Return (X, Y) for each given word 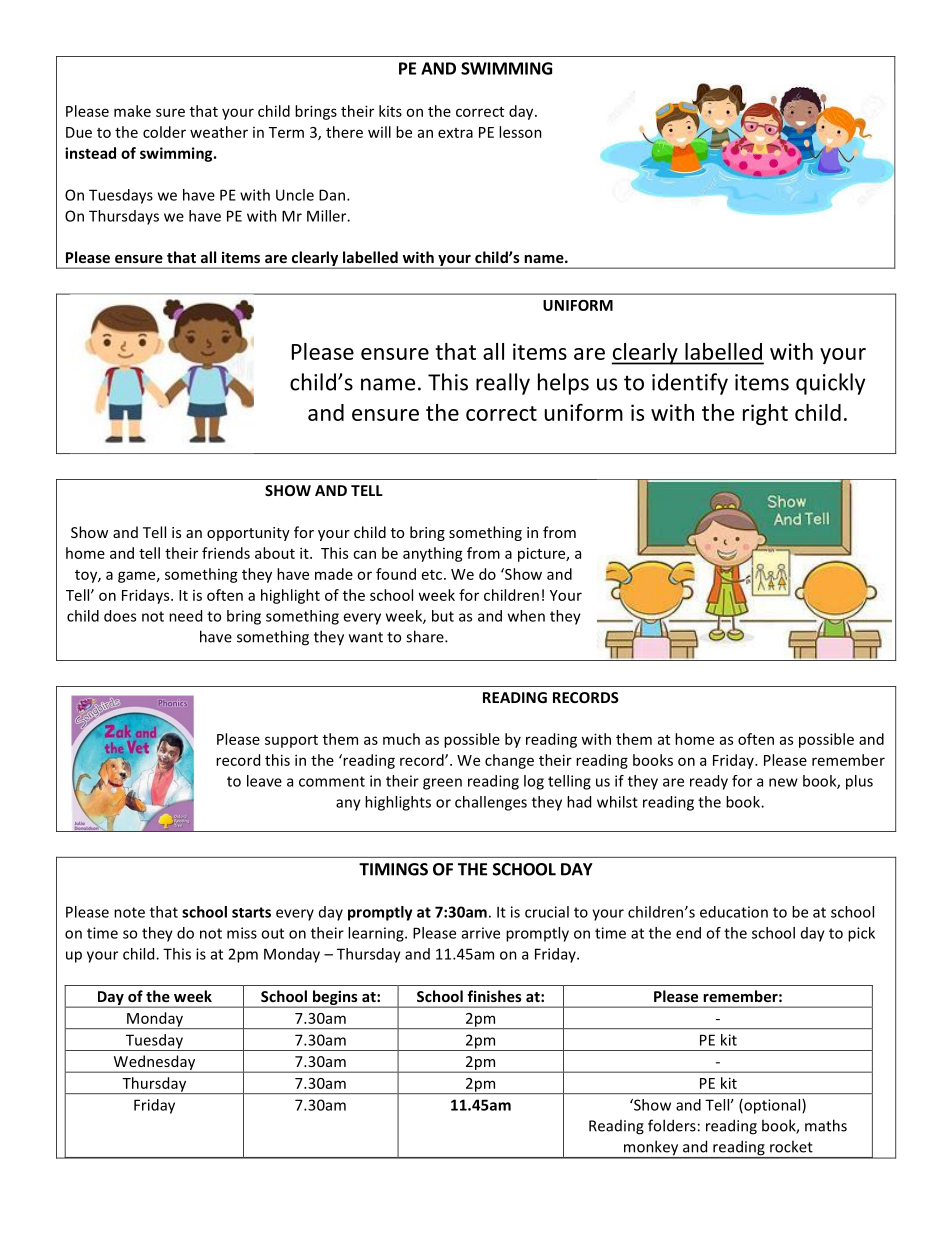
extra (455, 133)
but (443, 616)
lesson (520, 132)
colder (164, 132)
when (526, 616)
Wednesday (154, 1064)
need (185, 616)
